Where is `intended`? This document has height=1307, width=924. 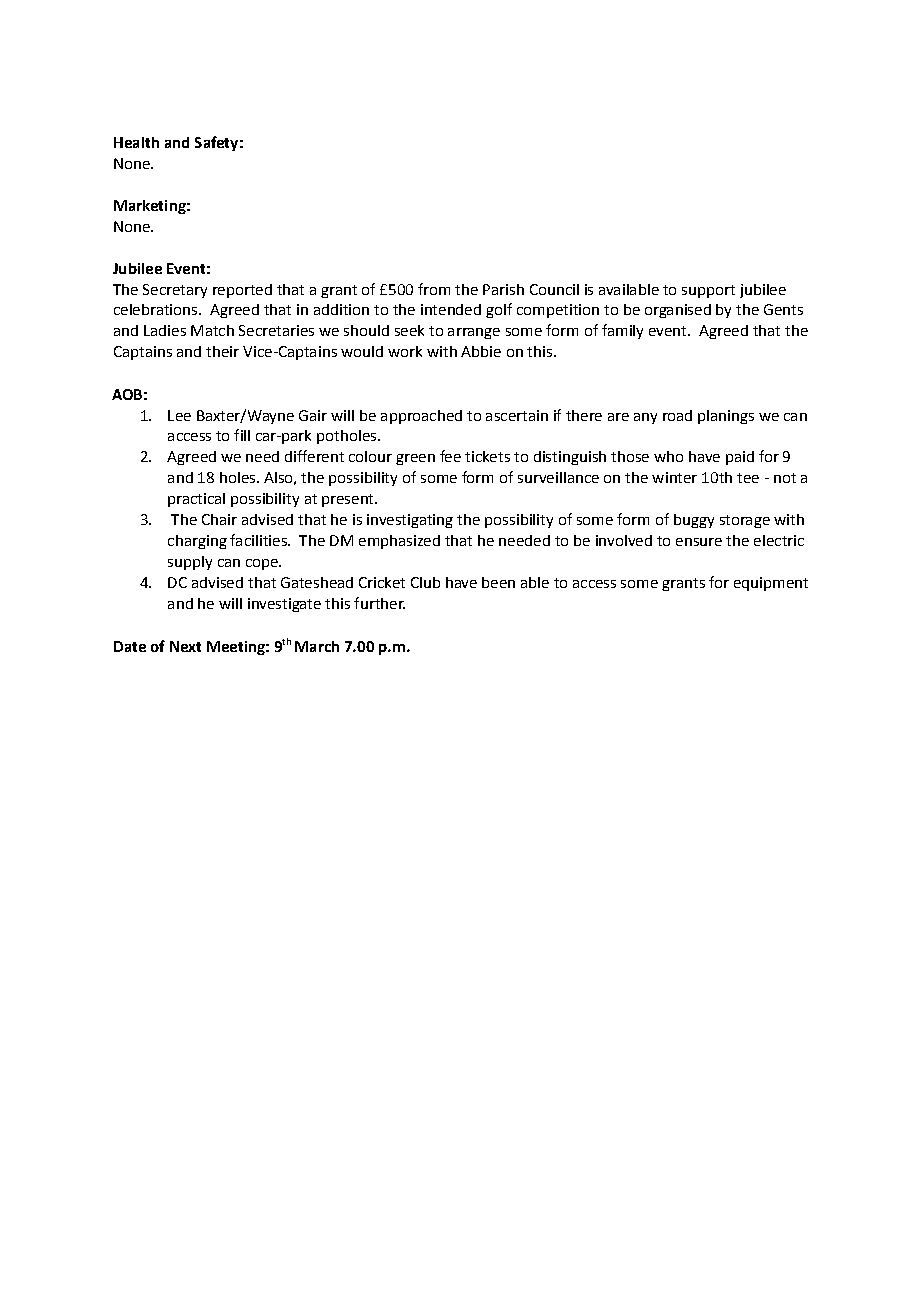
intended is located at coordinates (451, 309).
